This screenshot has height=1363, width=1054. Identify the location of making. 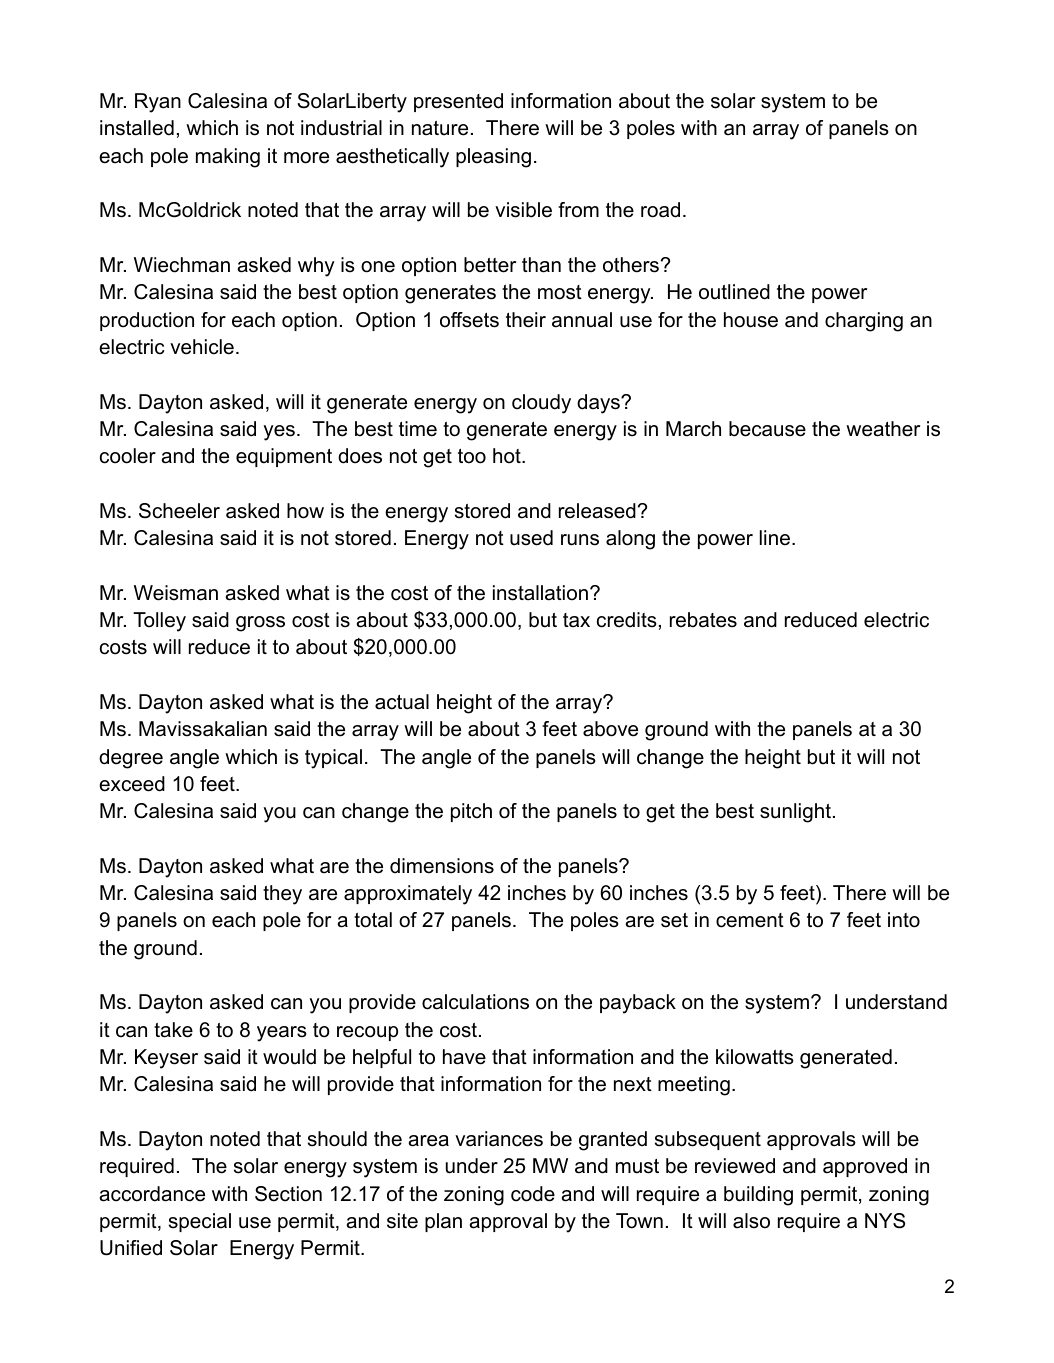
(228, 158).
